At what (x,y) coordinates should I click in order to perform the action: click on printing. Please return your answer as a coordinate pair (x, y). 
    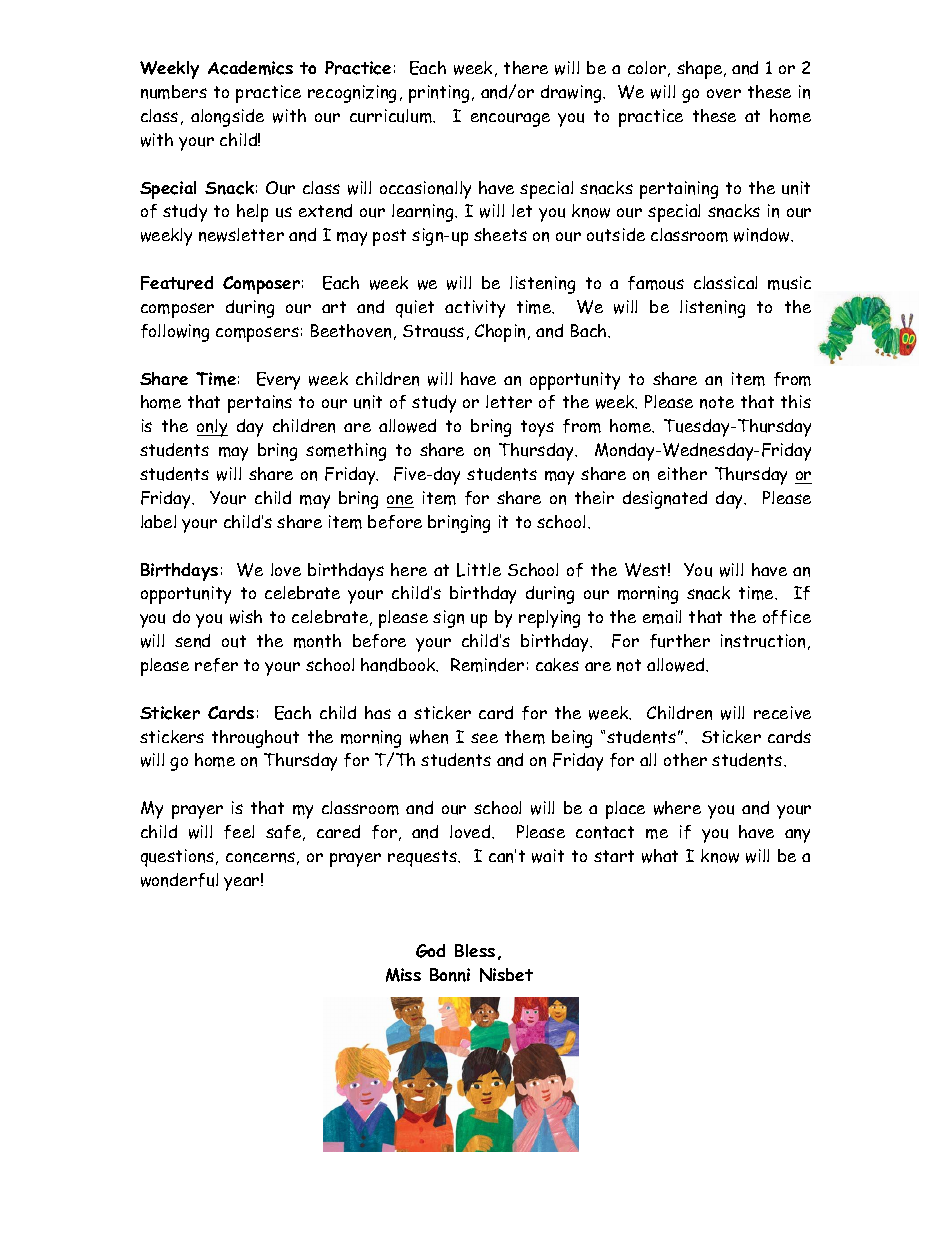
    Looking at the image, I should click on (439, 94).
